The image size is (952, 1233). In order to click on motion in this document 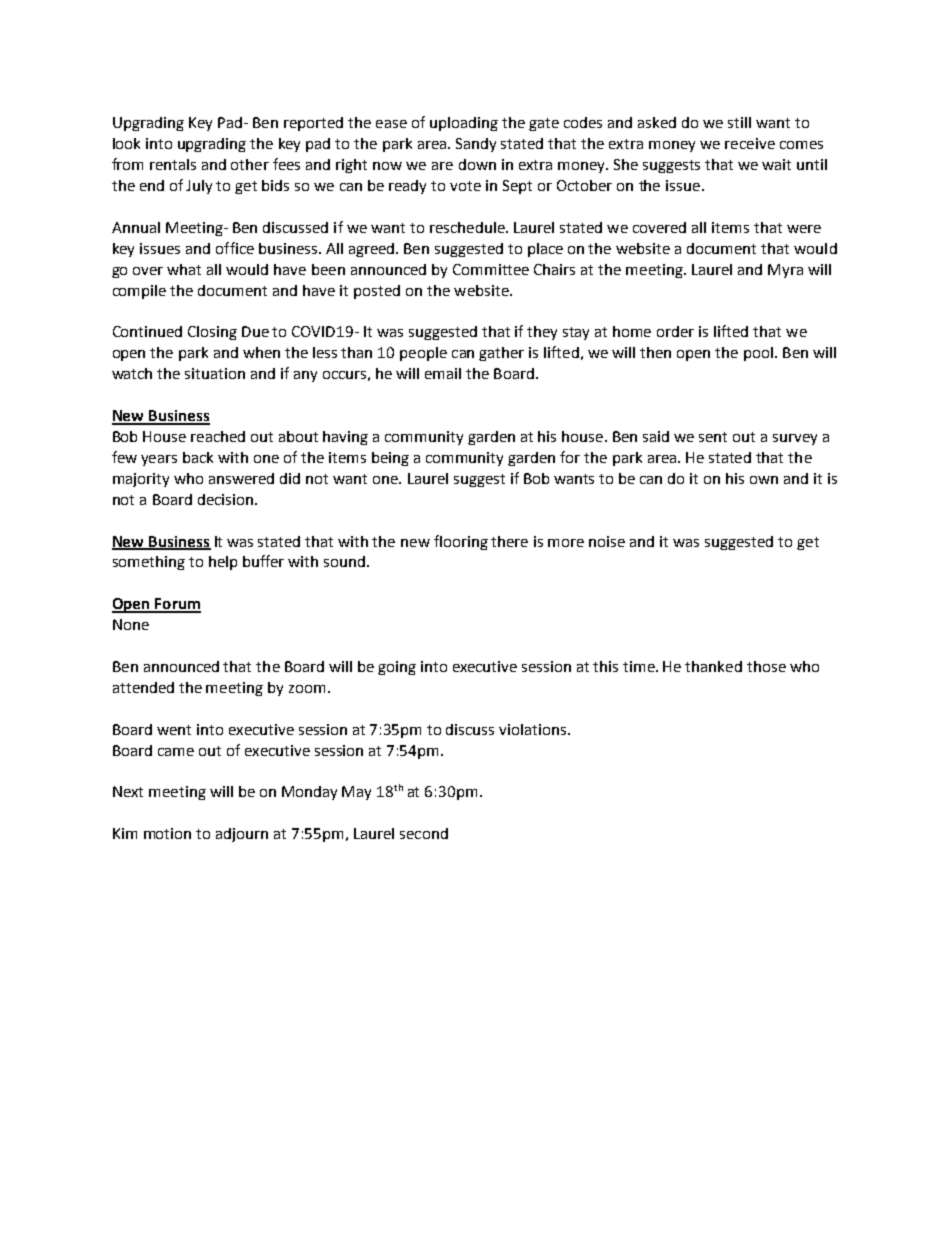, I will do `click(167, 833)`.
